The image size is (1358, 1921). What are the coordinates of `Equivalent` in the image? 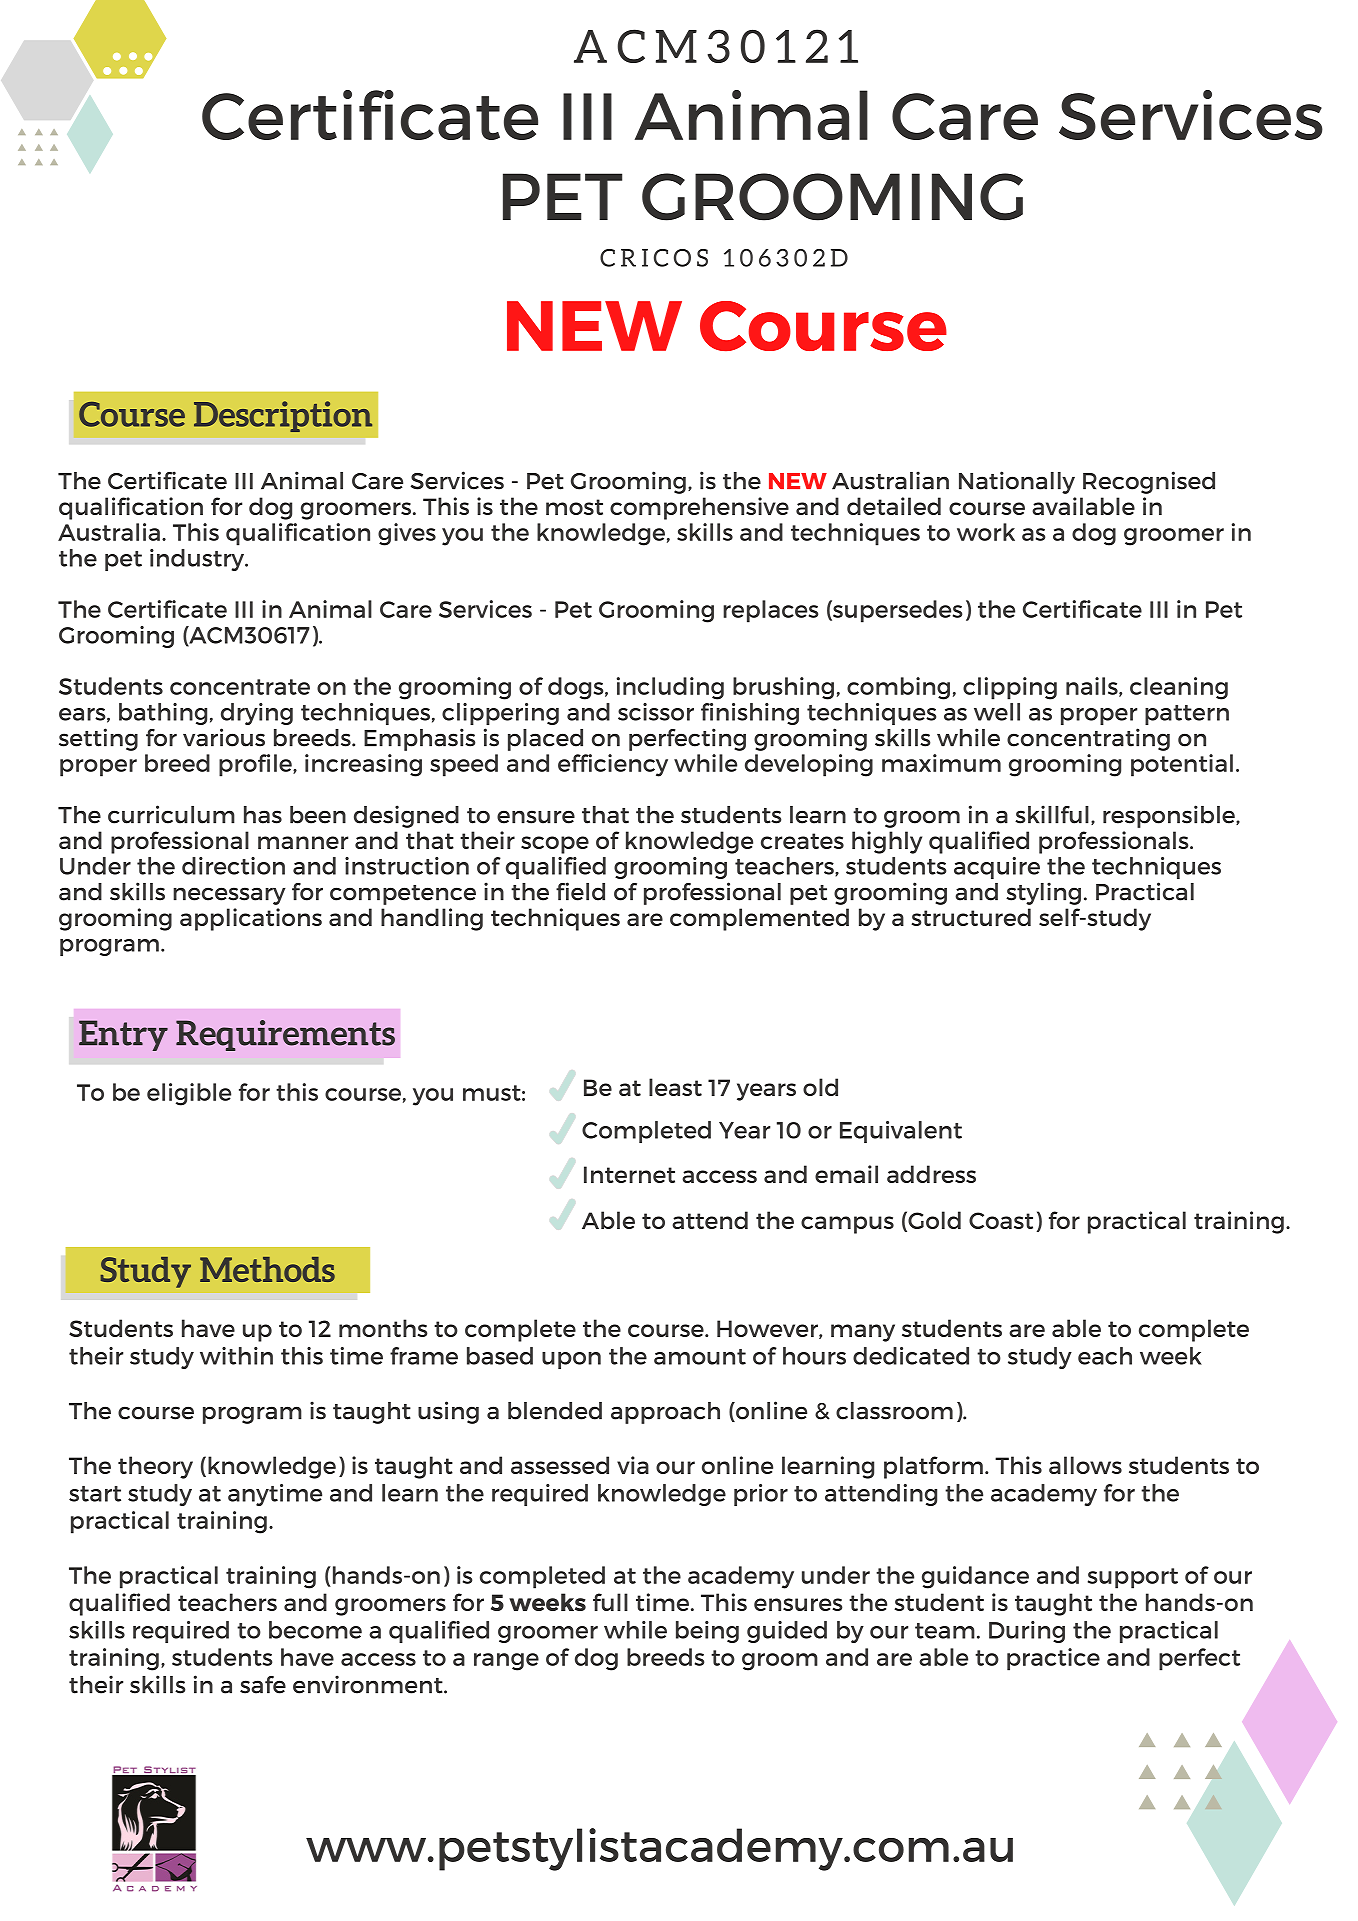 It's located at (901, 1132).
